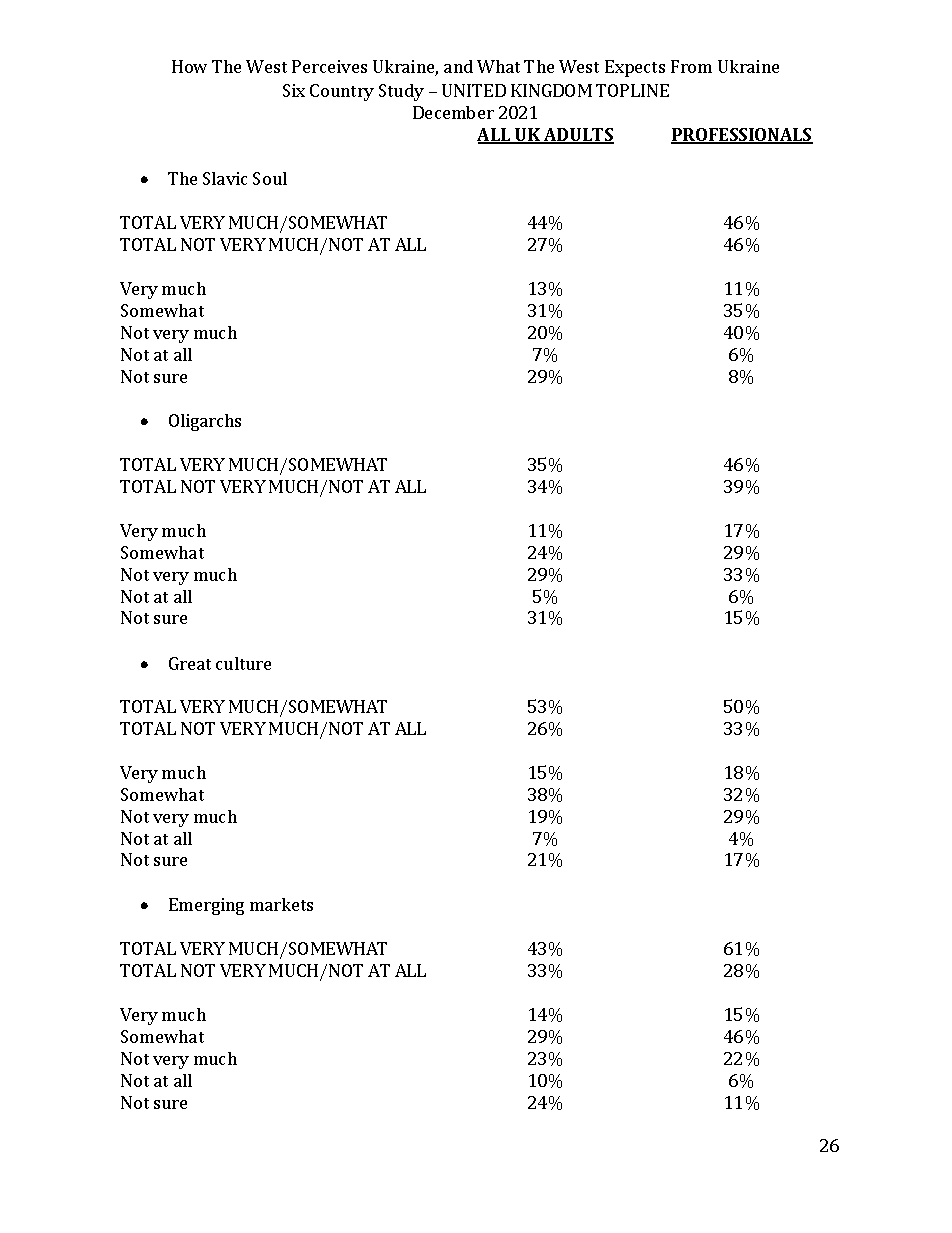 The height and width of the image is (1233, 952). I want to click on culture, so click(243, 663).
